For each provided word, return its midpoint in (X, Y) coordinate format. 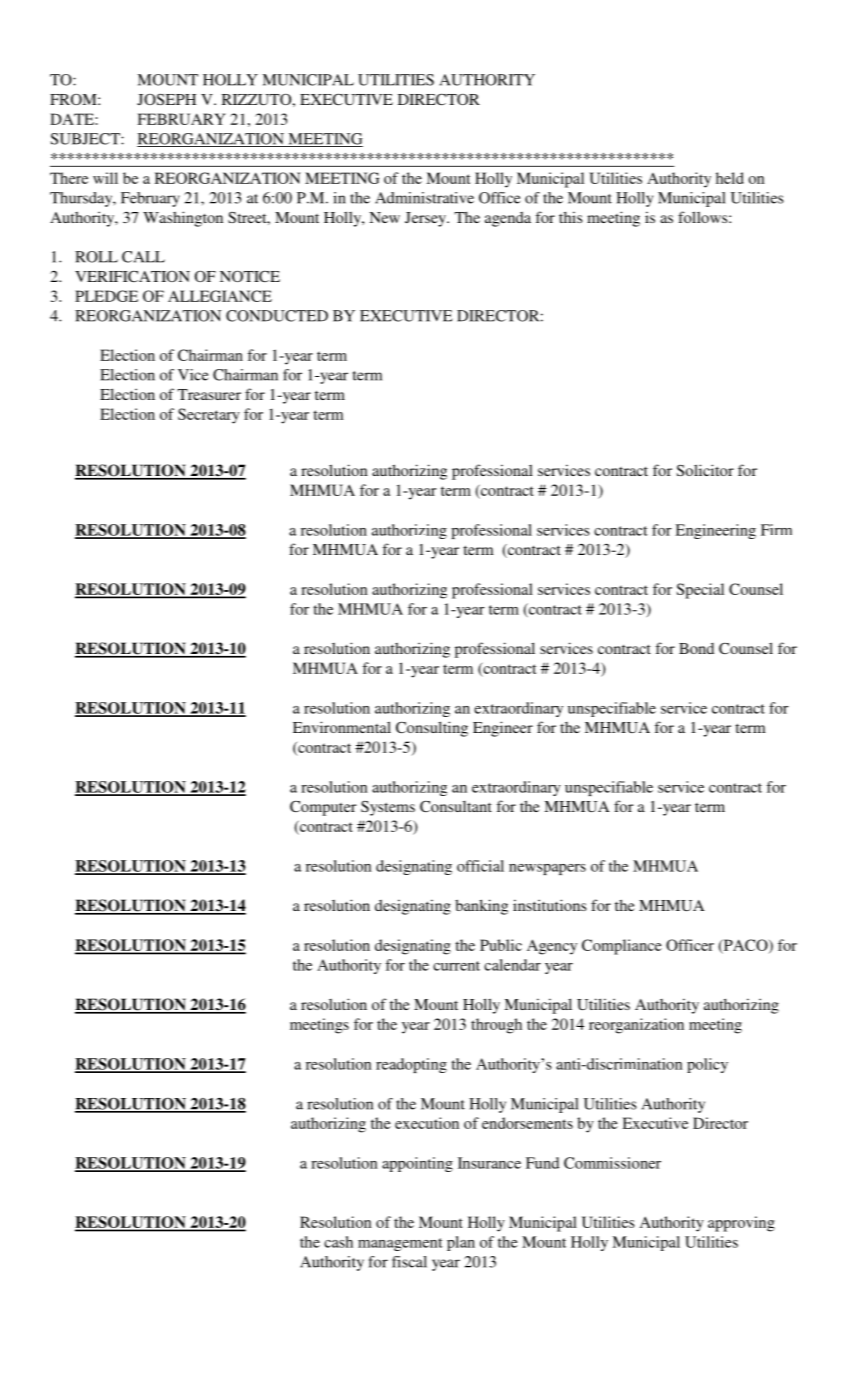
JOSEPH (166, 99)
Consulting (432, 729)
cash (338, 1242)
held (730, 178)
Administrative (424, 198)
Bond (696, 648)
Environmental (342, 727)
